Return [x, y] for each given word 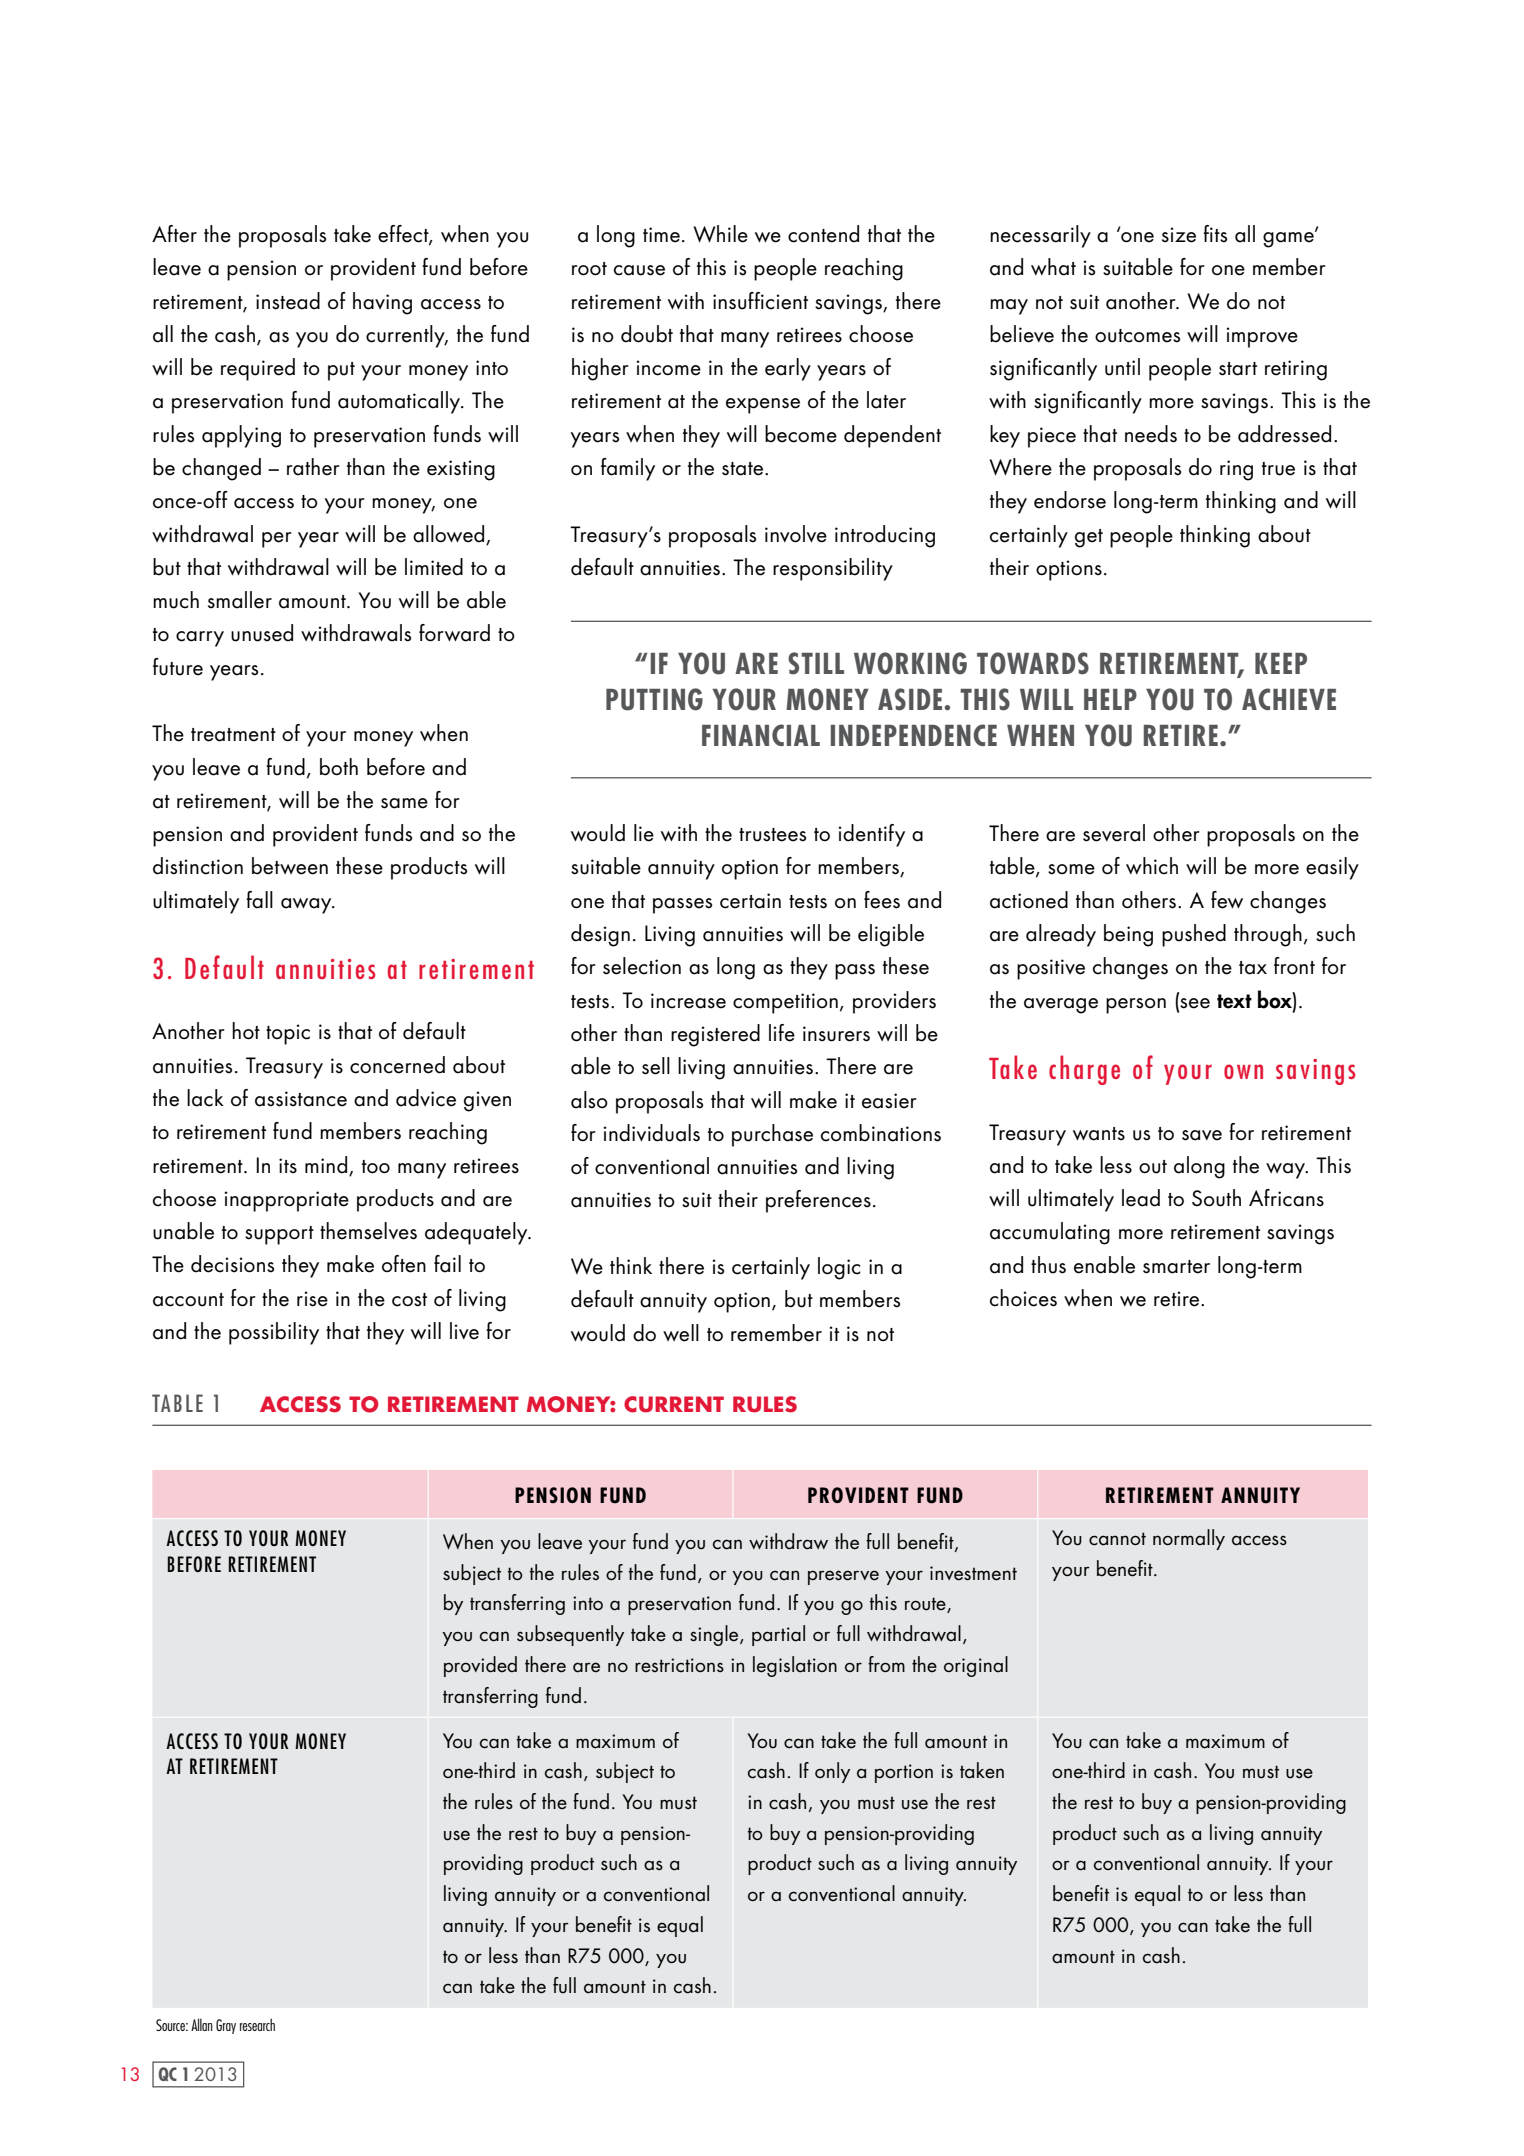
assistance [301, 1099]
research [257, 2024]
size [1179, 235]
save [1202, 1135]
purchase [772, 1135]
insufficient [760, 301]
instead [288, 301]
